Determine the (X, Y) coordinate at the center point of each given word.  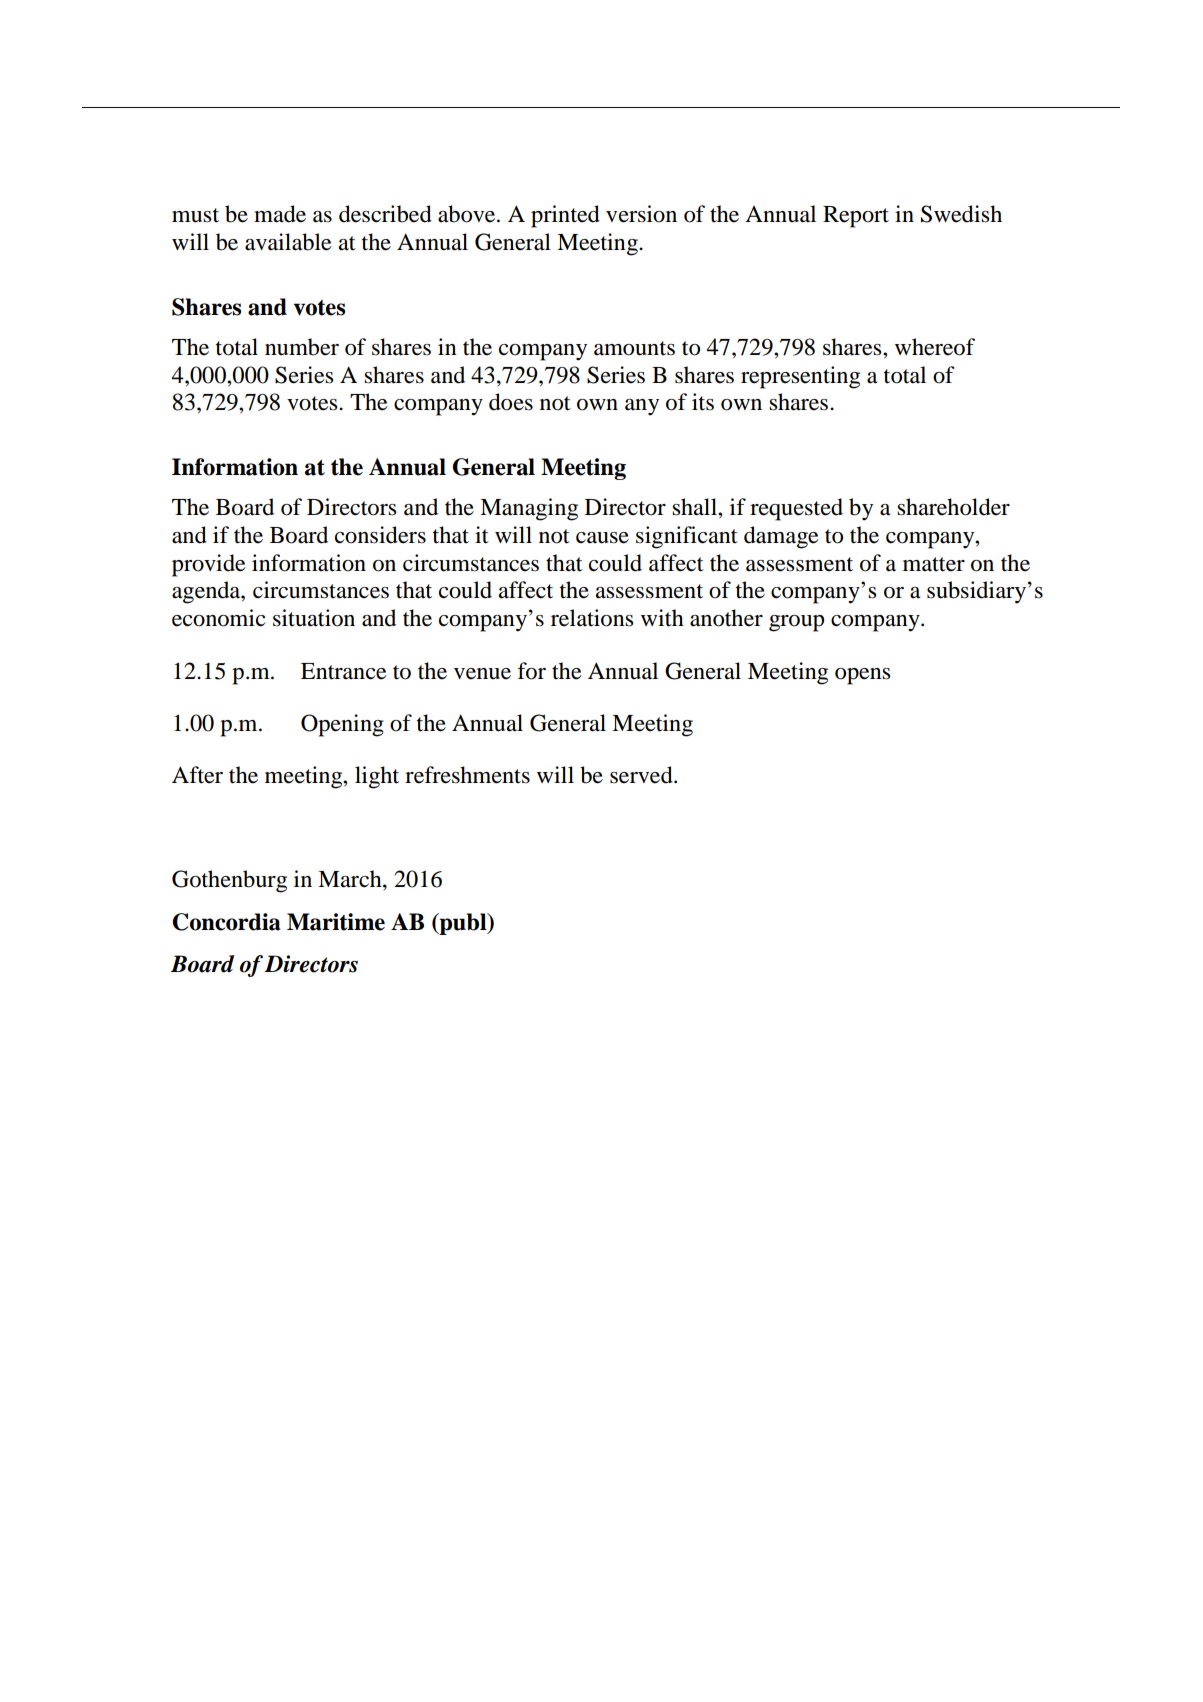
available (288, 242)
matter (934, 564)
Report (856, 217)
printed (565, 216)
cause (602, 538)
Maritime (336, 922)
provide (209, 565)
